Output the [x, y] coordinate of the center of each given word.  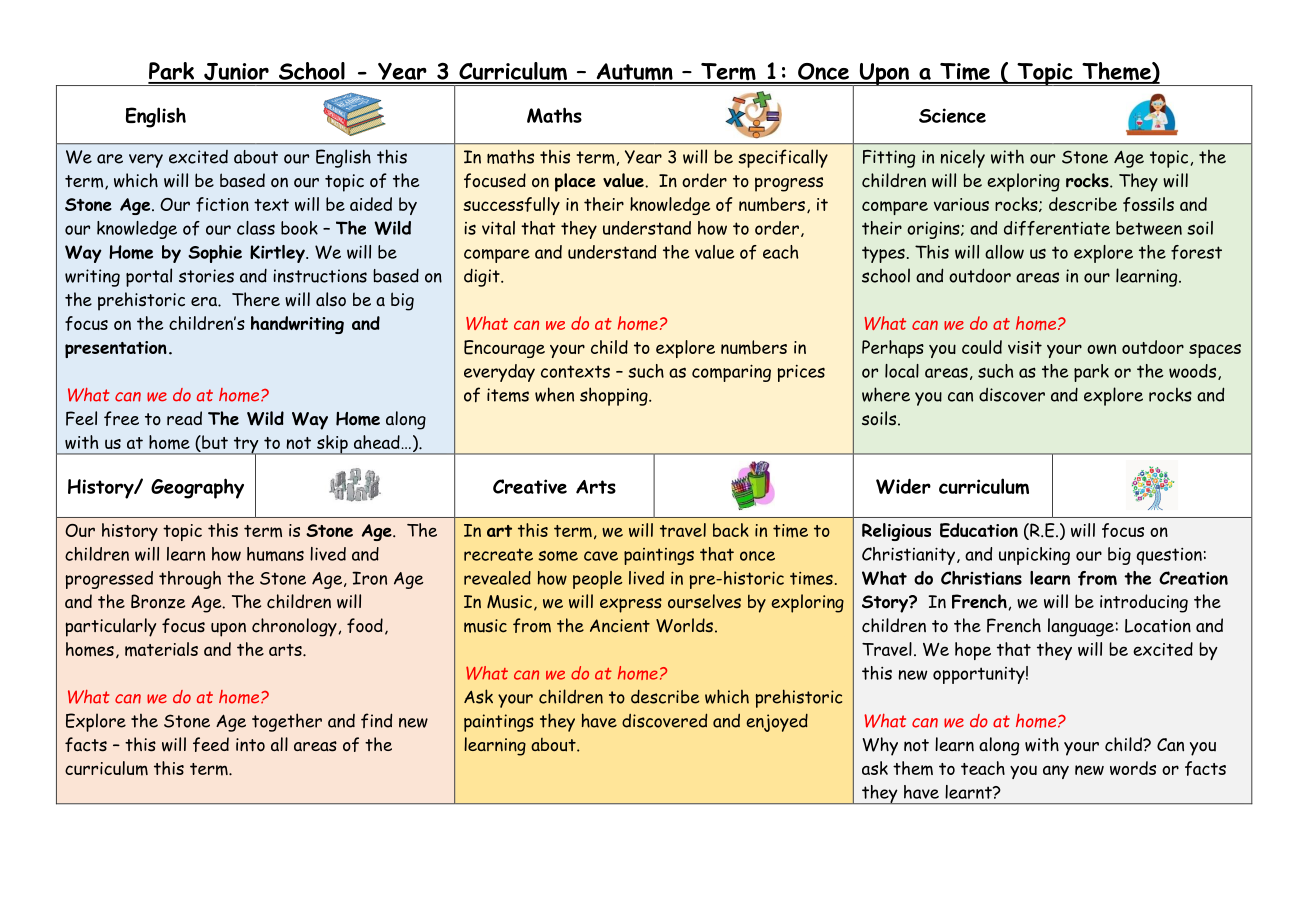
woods [1192, 371]
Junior [236, 73]
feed [211, 744]
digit [483, 277]
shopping [615, 396]
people [598, 580]
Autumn [634, 73]
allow [1004, 252]
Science [952, 115]
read [184, 418]
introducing [1144, 603]
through [190, 580]
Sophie [215, 254]
